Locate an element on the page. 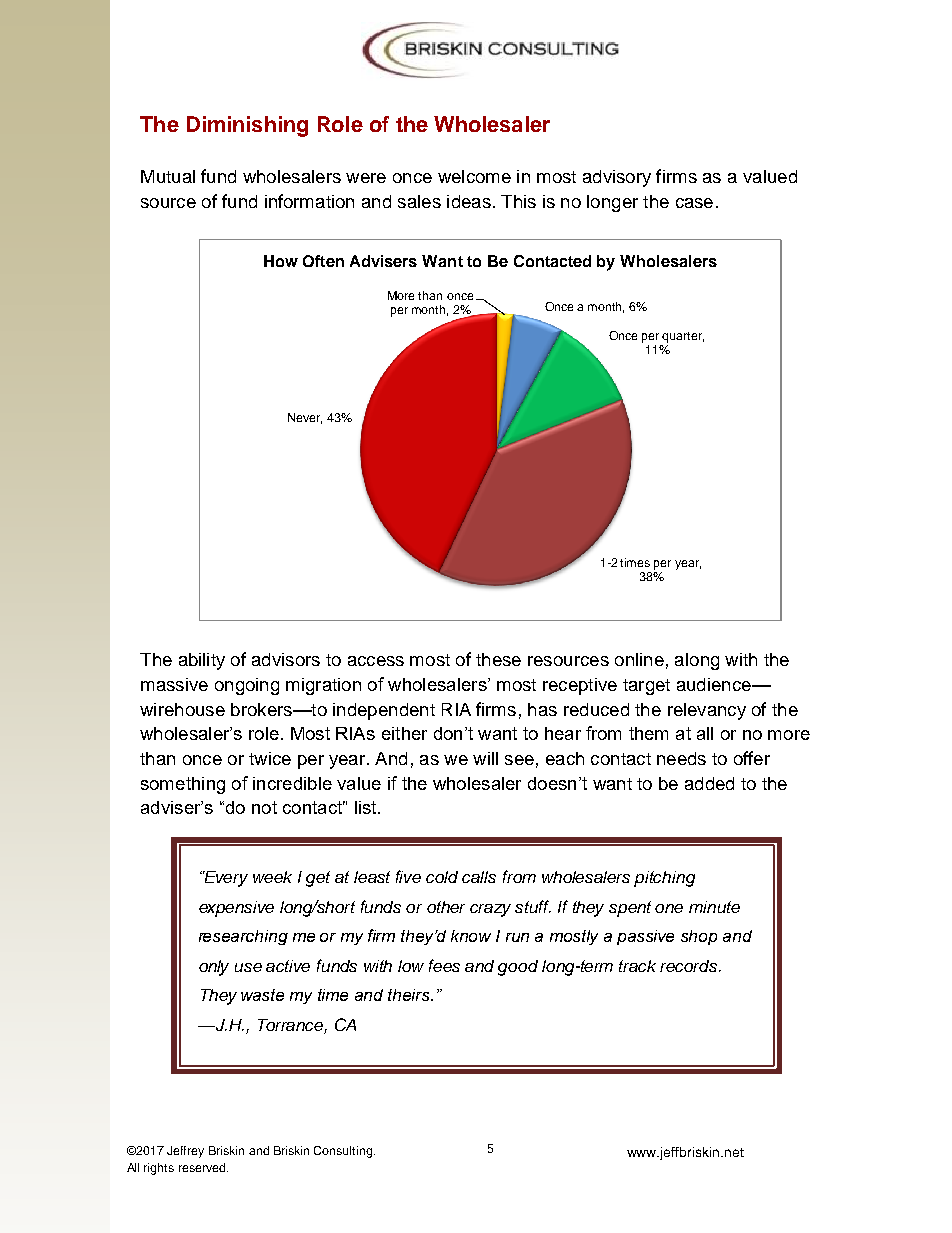 Image resolution: width=952 pixels, height=1233 pixels. Never is located at coordinates (305, 418).
